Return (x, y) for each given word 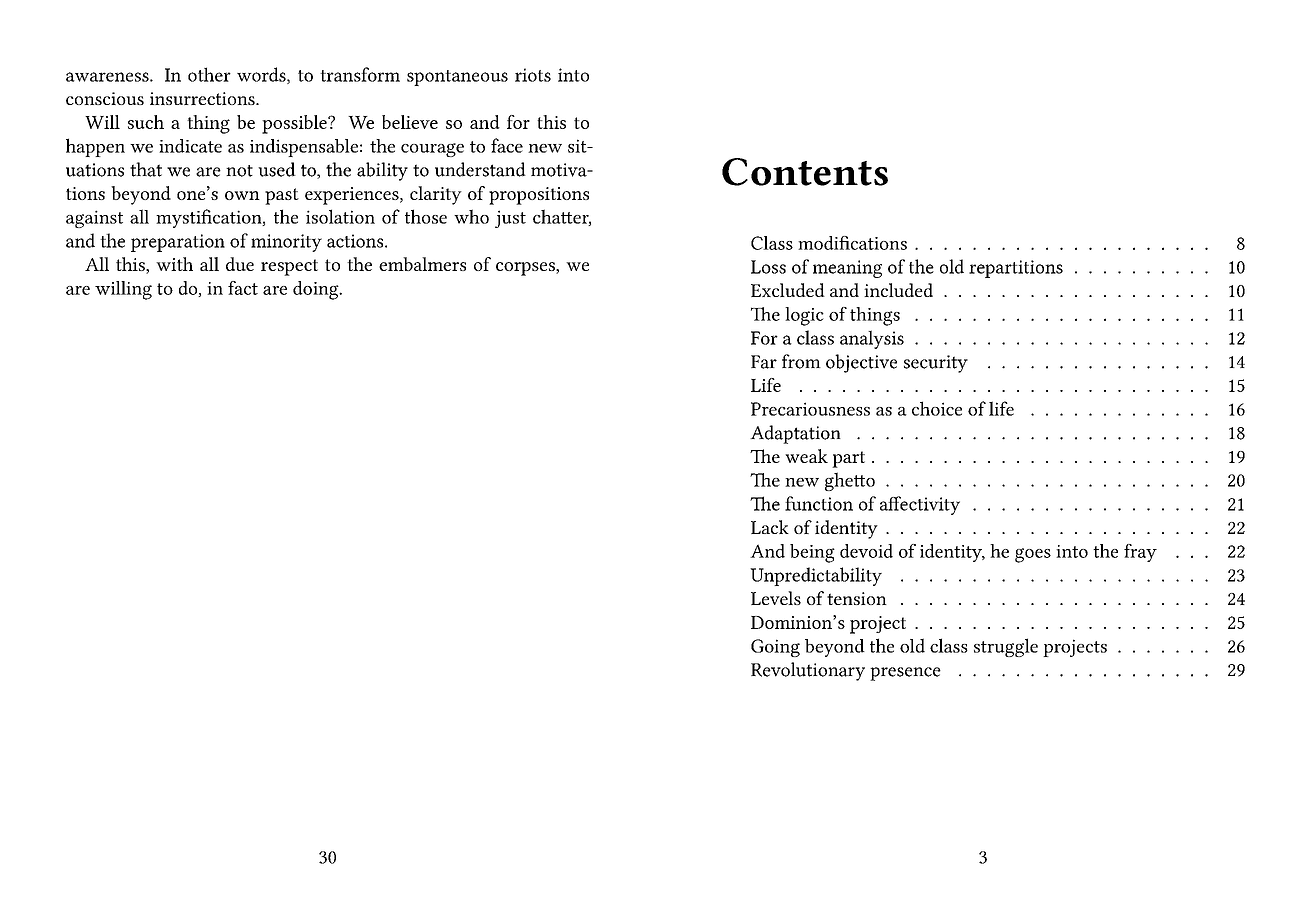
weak (806, 456)
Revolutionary (808, 671)
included (898, 290)
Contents (805, 172)
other (209, 74)
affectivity (920, 505)
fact (243, 288)
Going (775, 648)
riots (533, 75)
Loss (768, 267)
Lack (770, 527)
